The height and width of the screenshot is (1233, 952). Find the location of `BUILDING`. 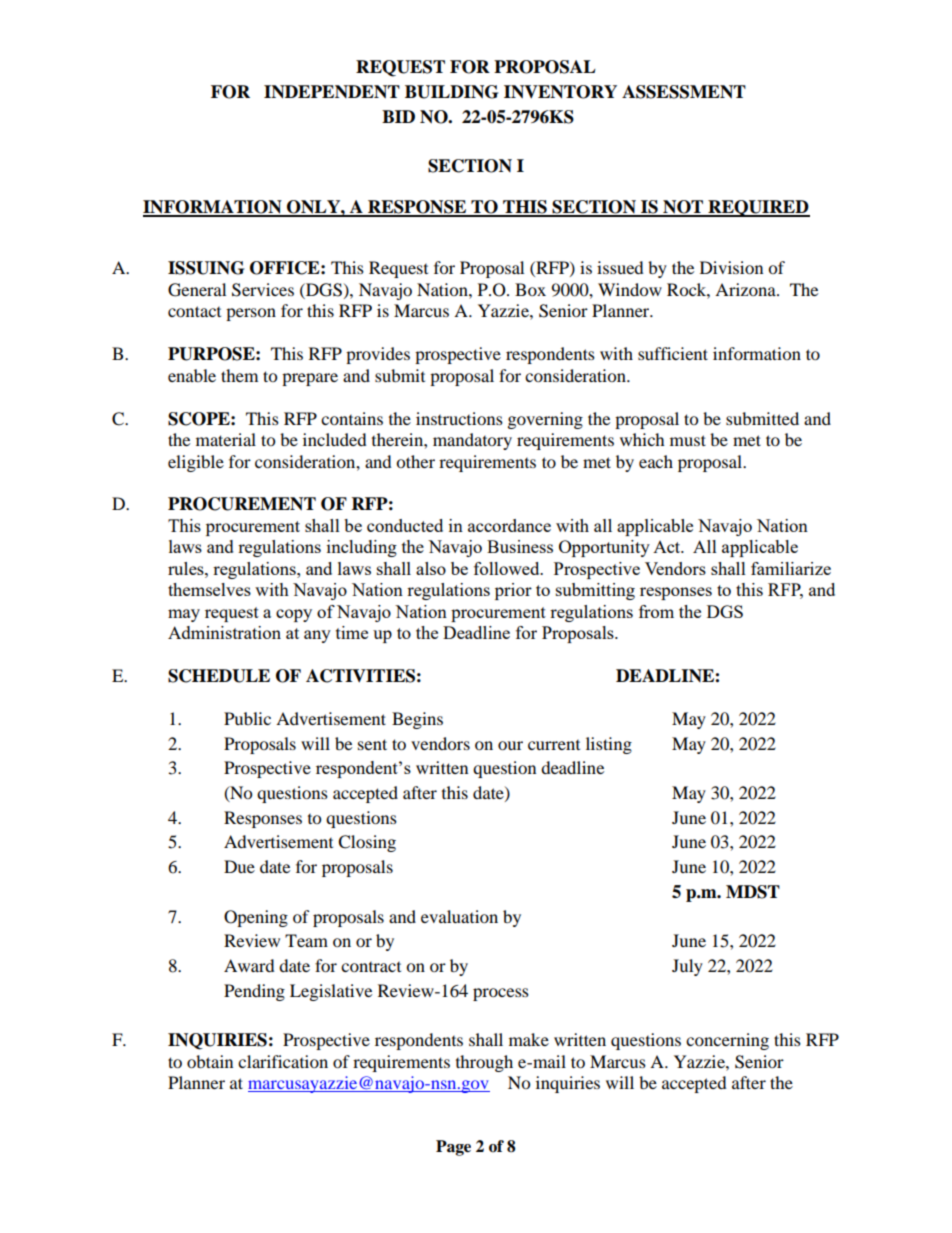

BUILDING is located at coordinates (451, 92).
